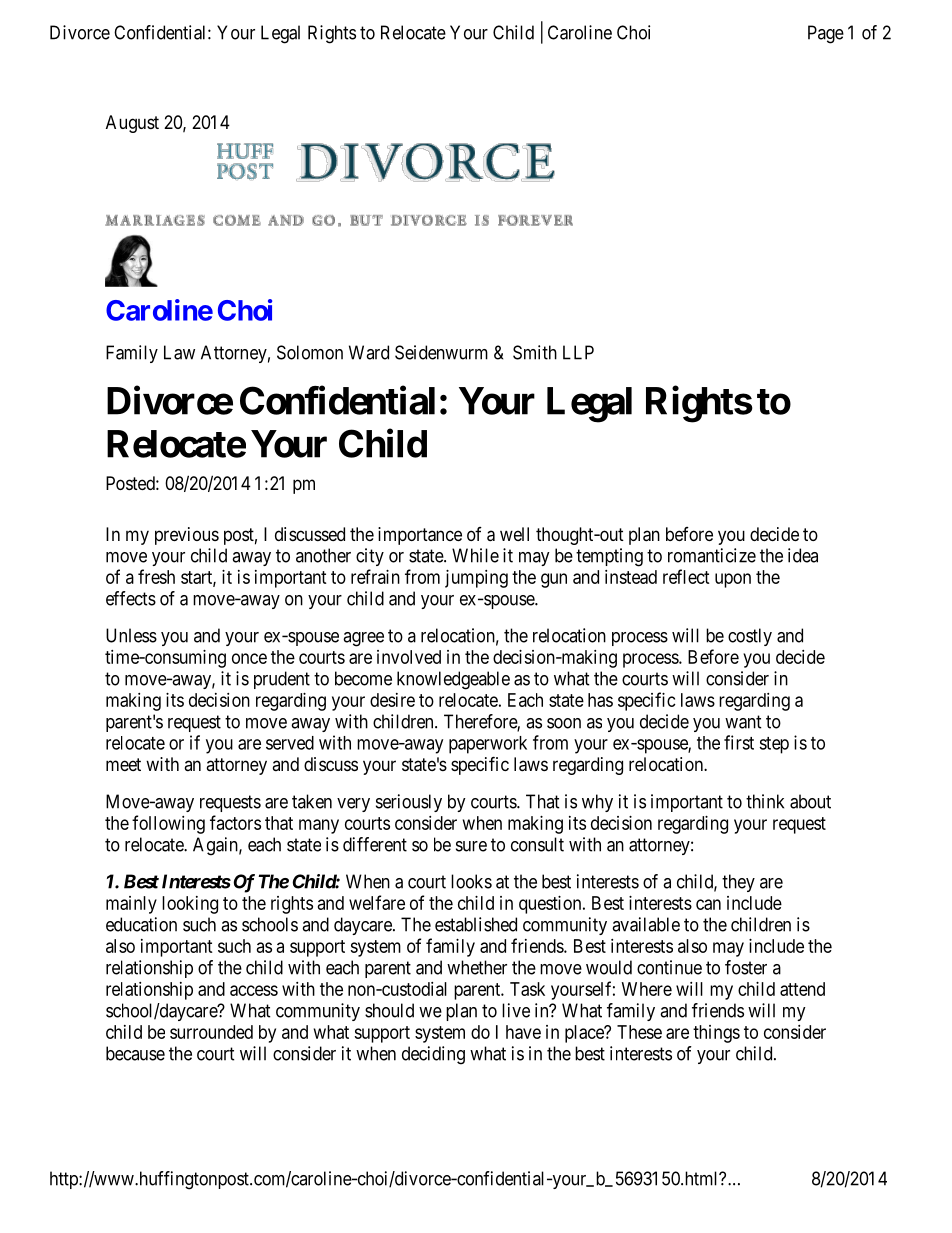 The width and height of the document is (952, 1233). What do you see at coordinates (578, 352) in the document?
I see `LLP` at bounding box center [578, 352].
